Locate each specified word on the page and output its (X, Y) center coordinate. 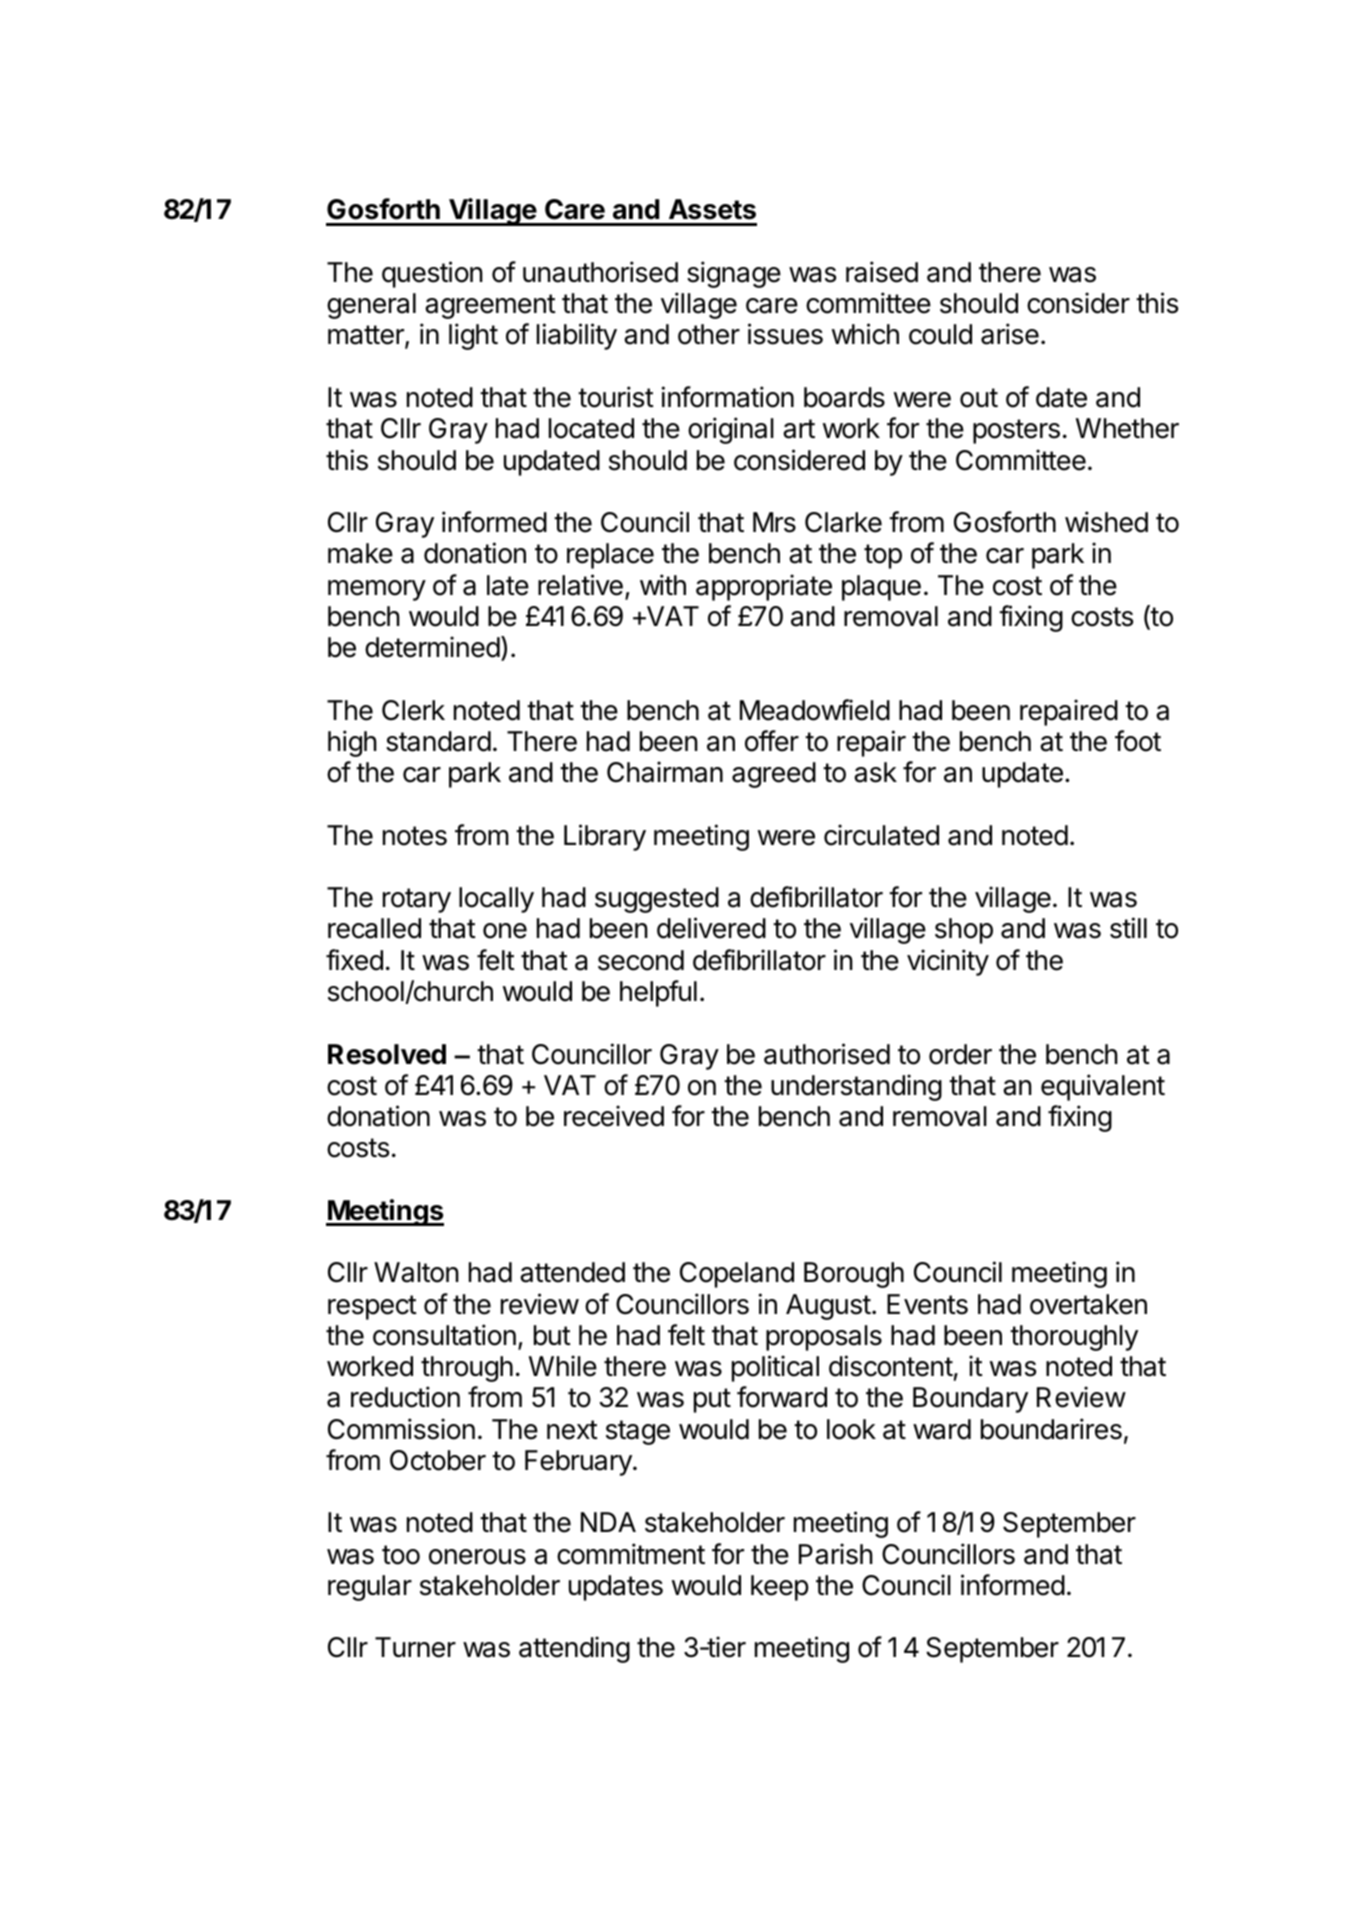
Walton (416, 1272)
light (473, 336)
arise (1010, 334)
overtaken (1088, 1304)
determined (432, 647)
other (709, 334)
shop (964, 931)
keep (780, 1588)
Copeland (737, 1275)
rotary (417, 900)
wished (1106, 522)
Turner (415, 1647)
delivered (711, 928)
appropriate (764, 587)
